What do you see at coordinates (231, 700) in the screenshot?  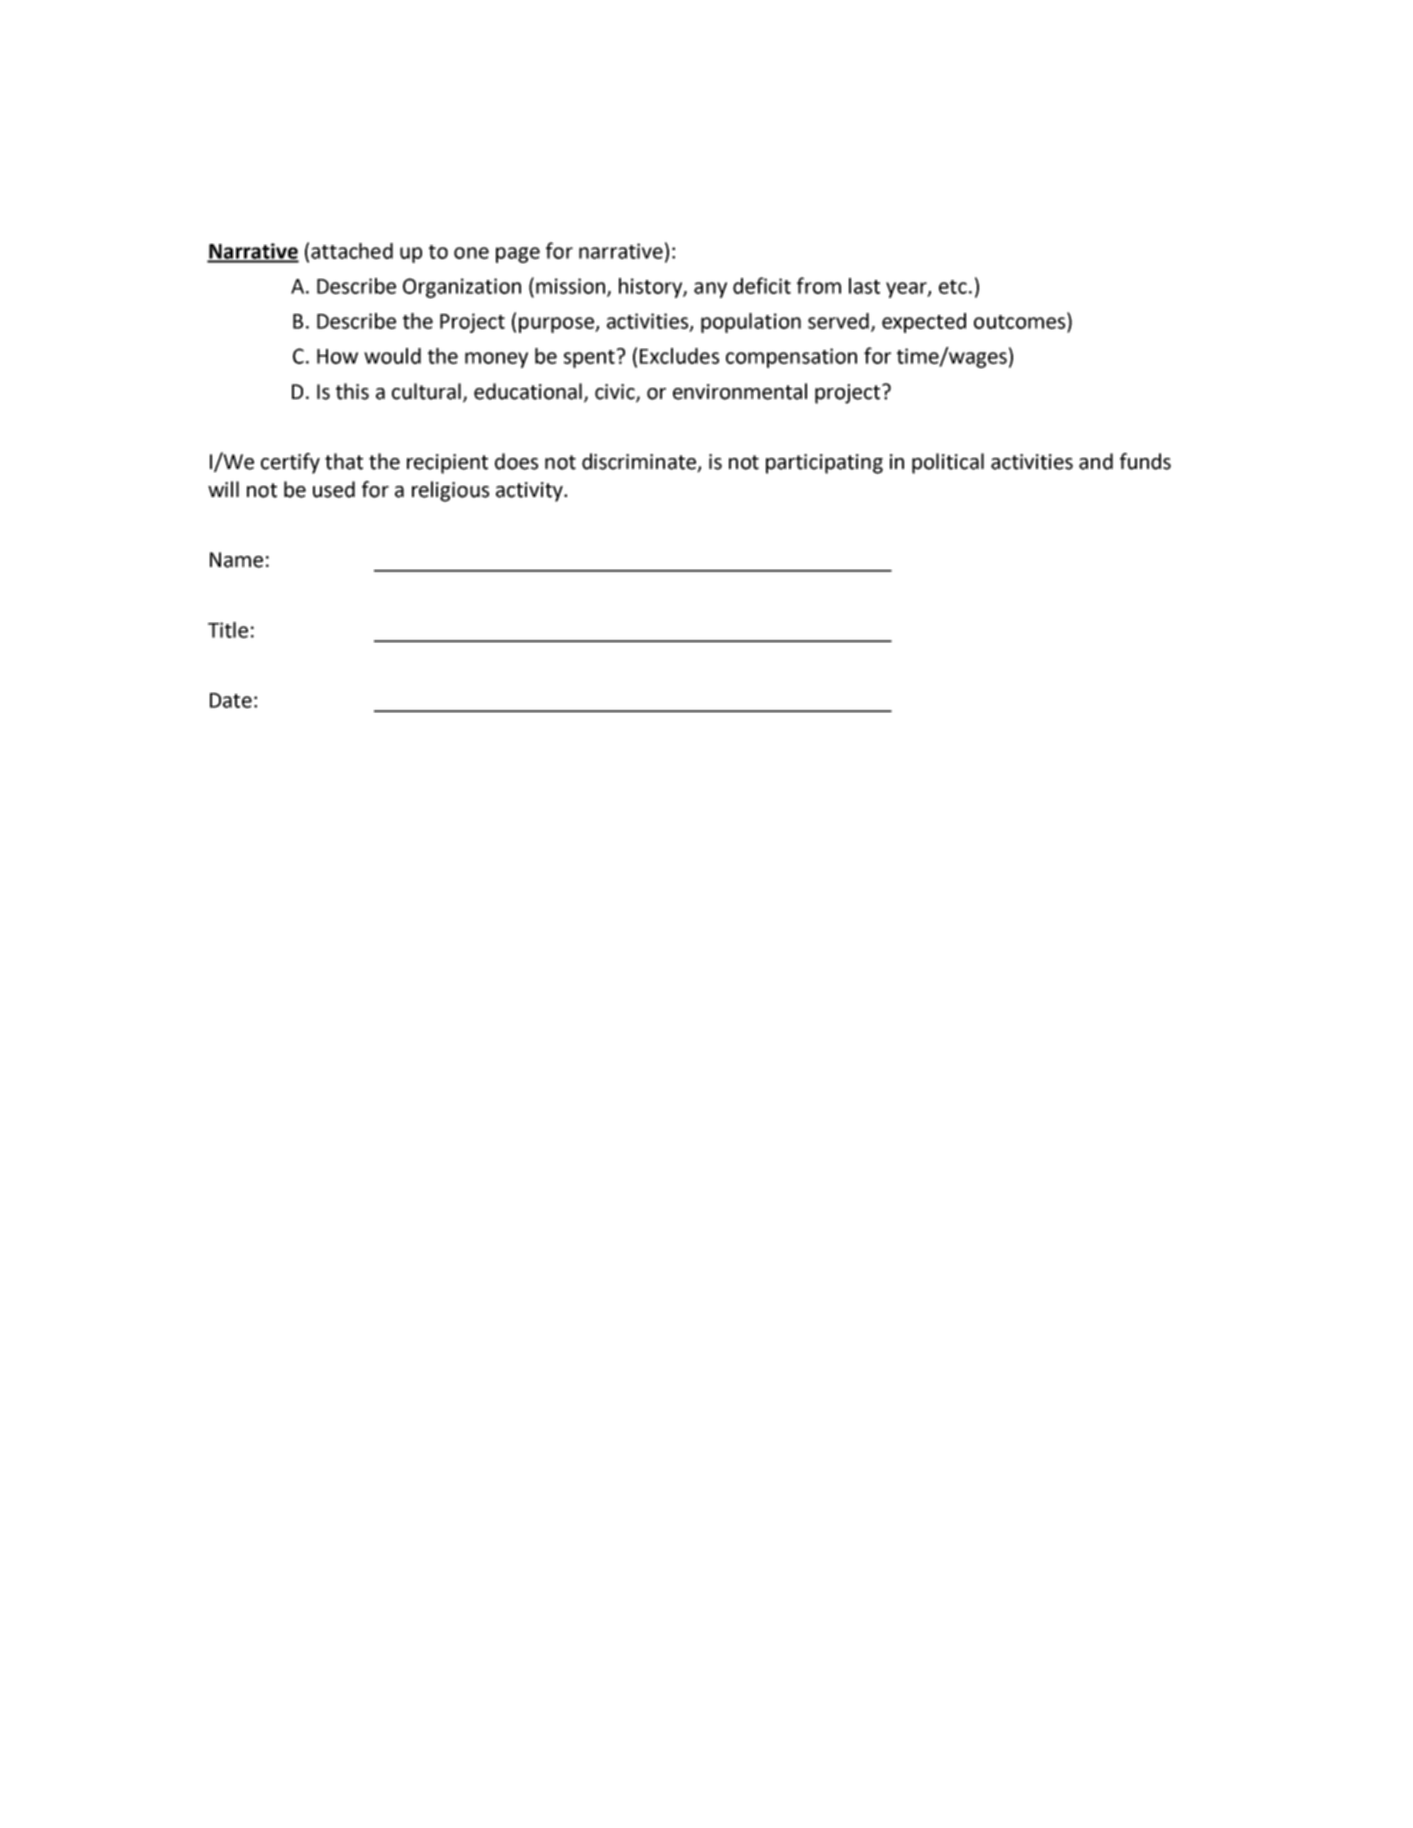 I see `Date` at bounding box center [231, 700].
